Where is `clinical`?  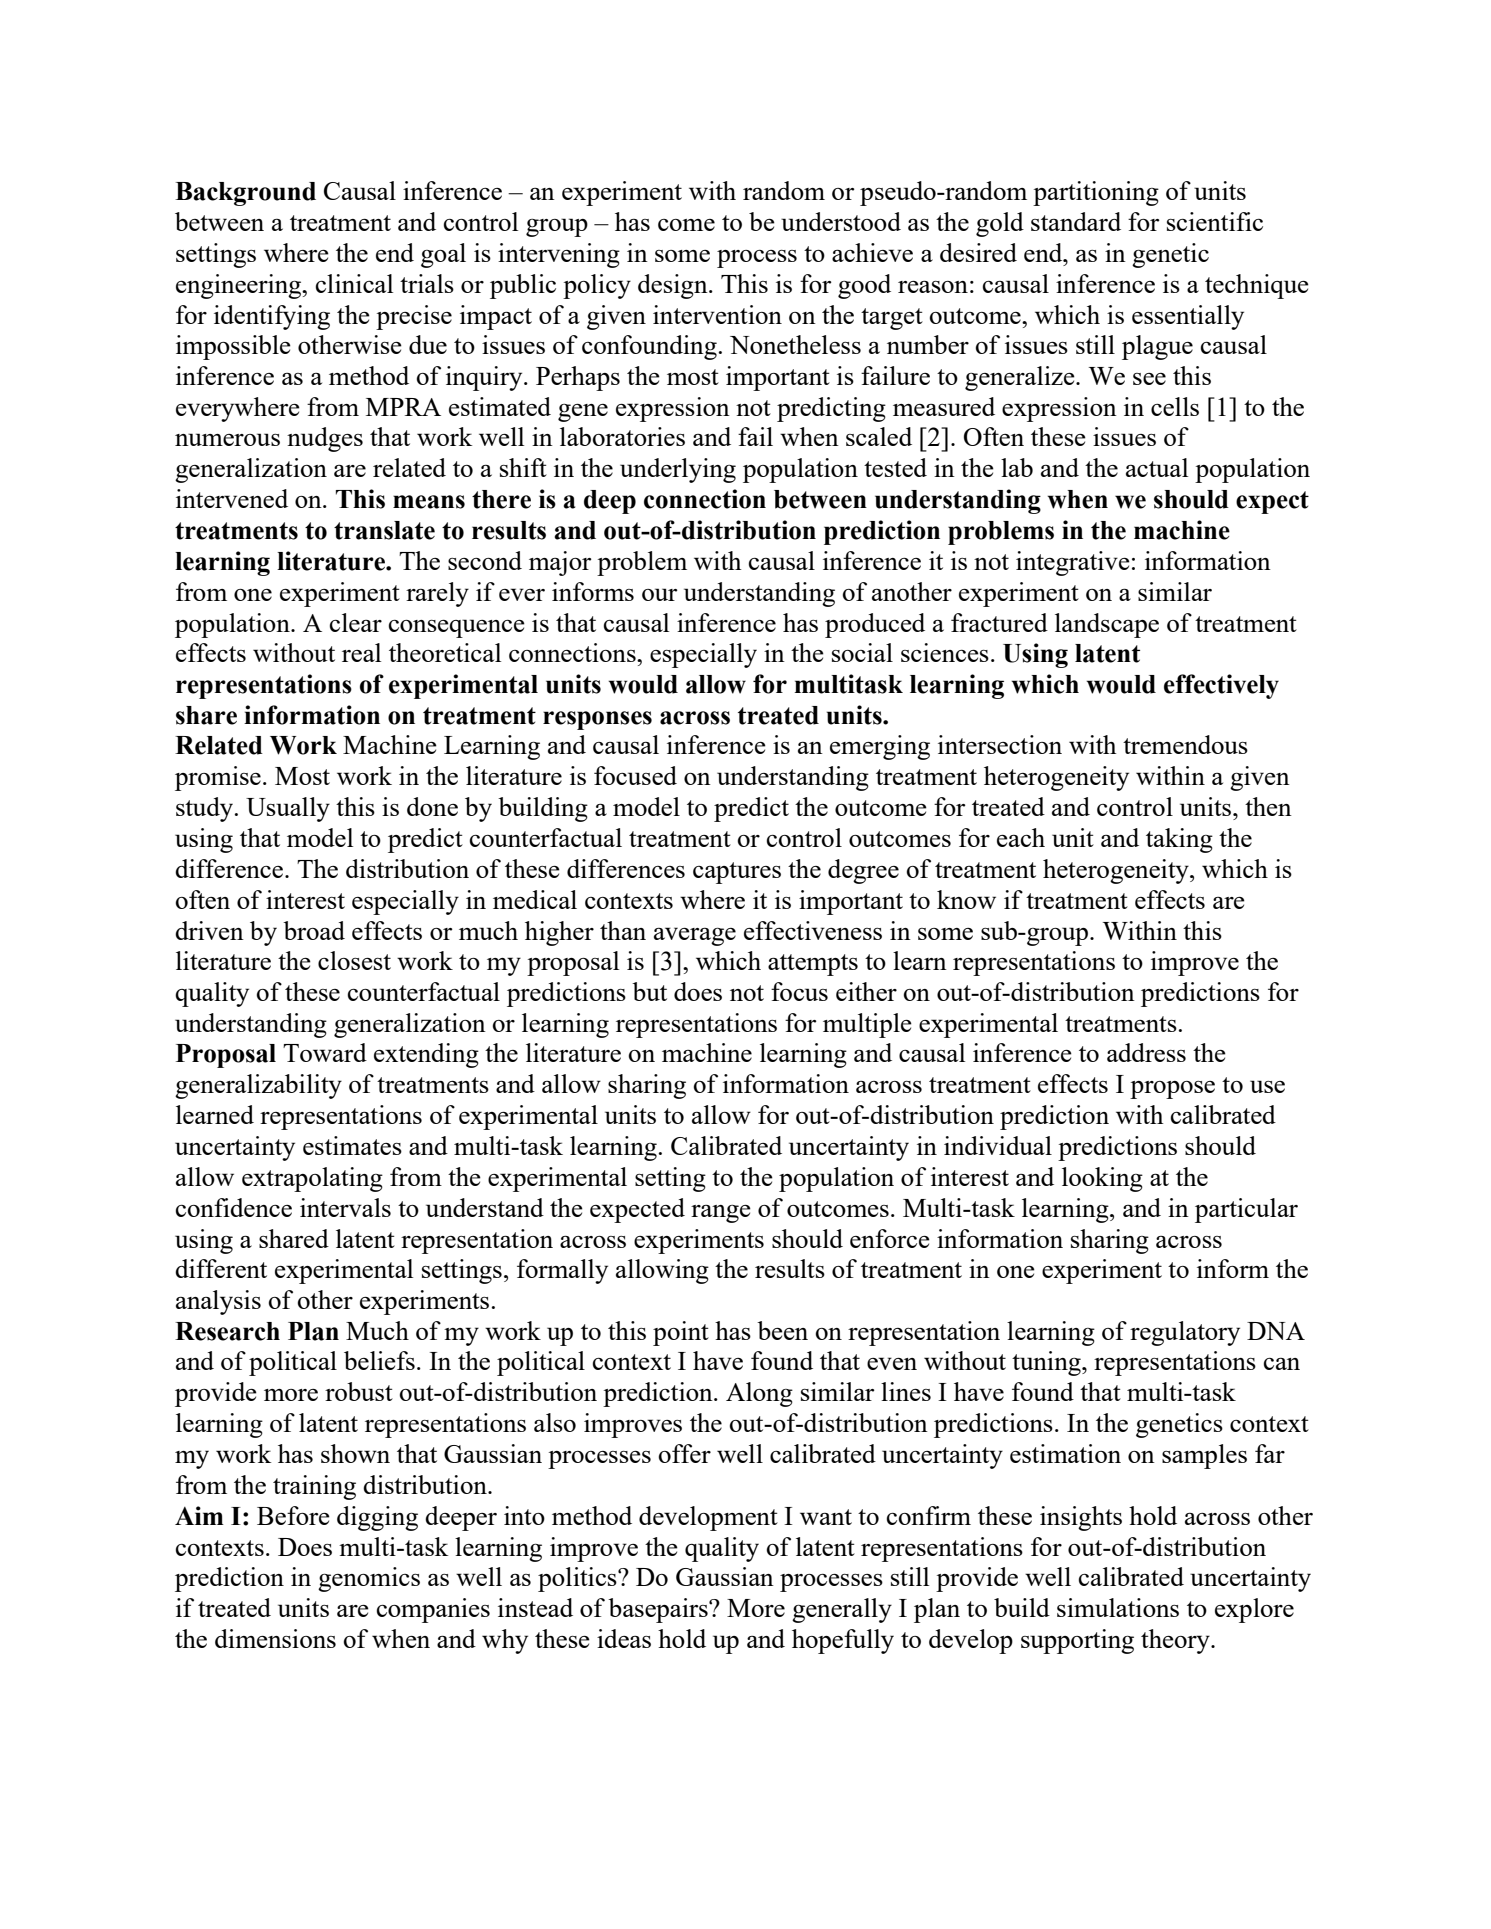
clinical is located at coordinates (354, 283).
